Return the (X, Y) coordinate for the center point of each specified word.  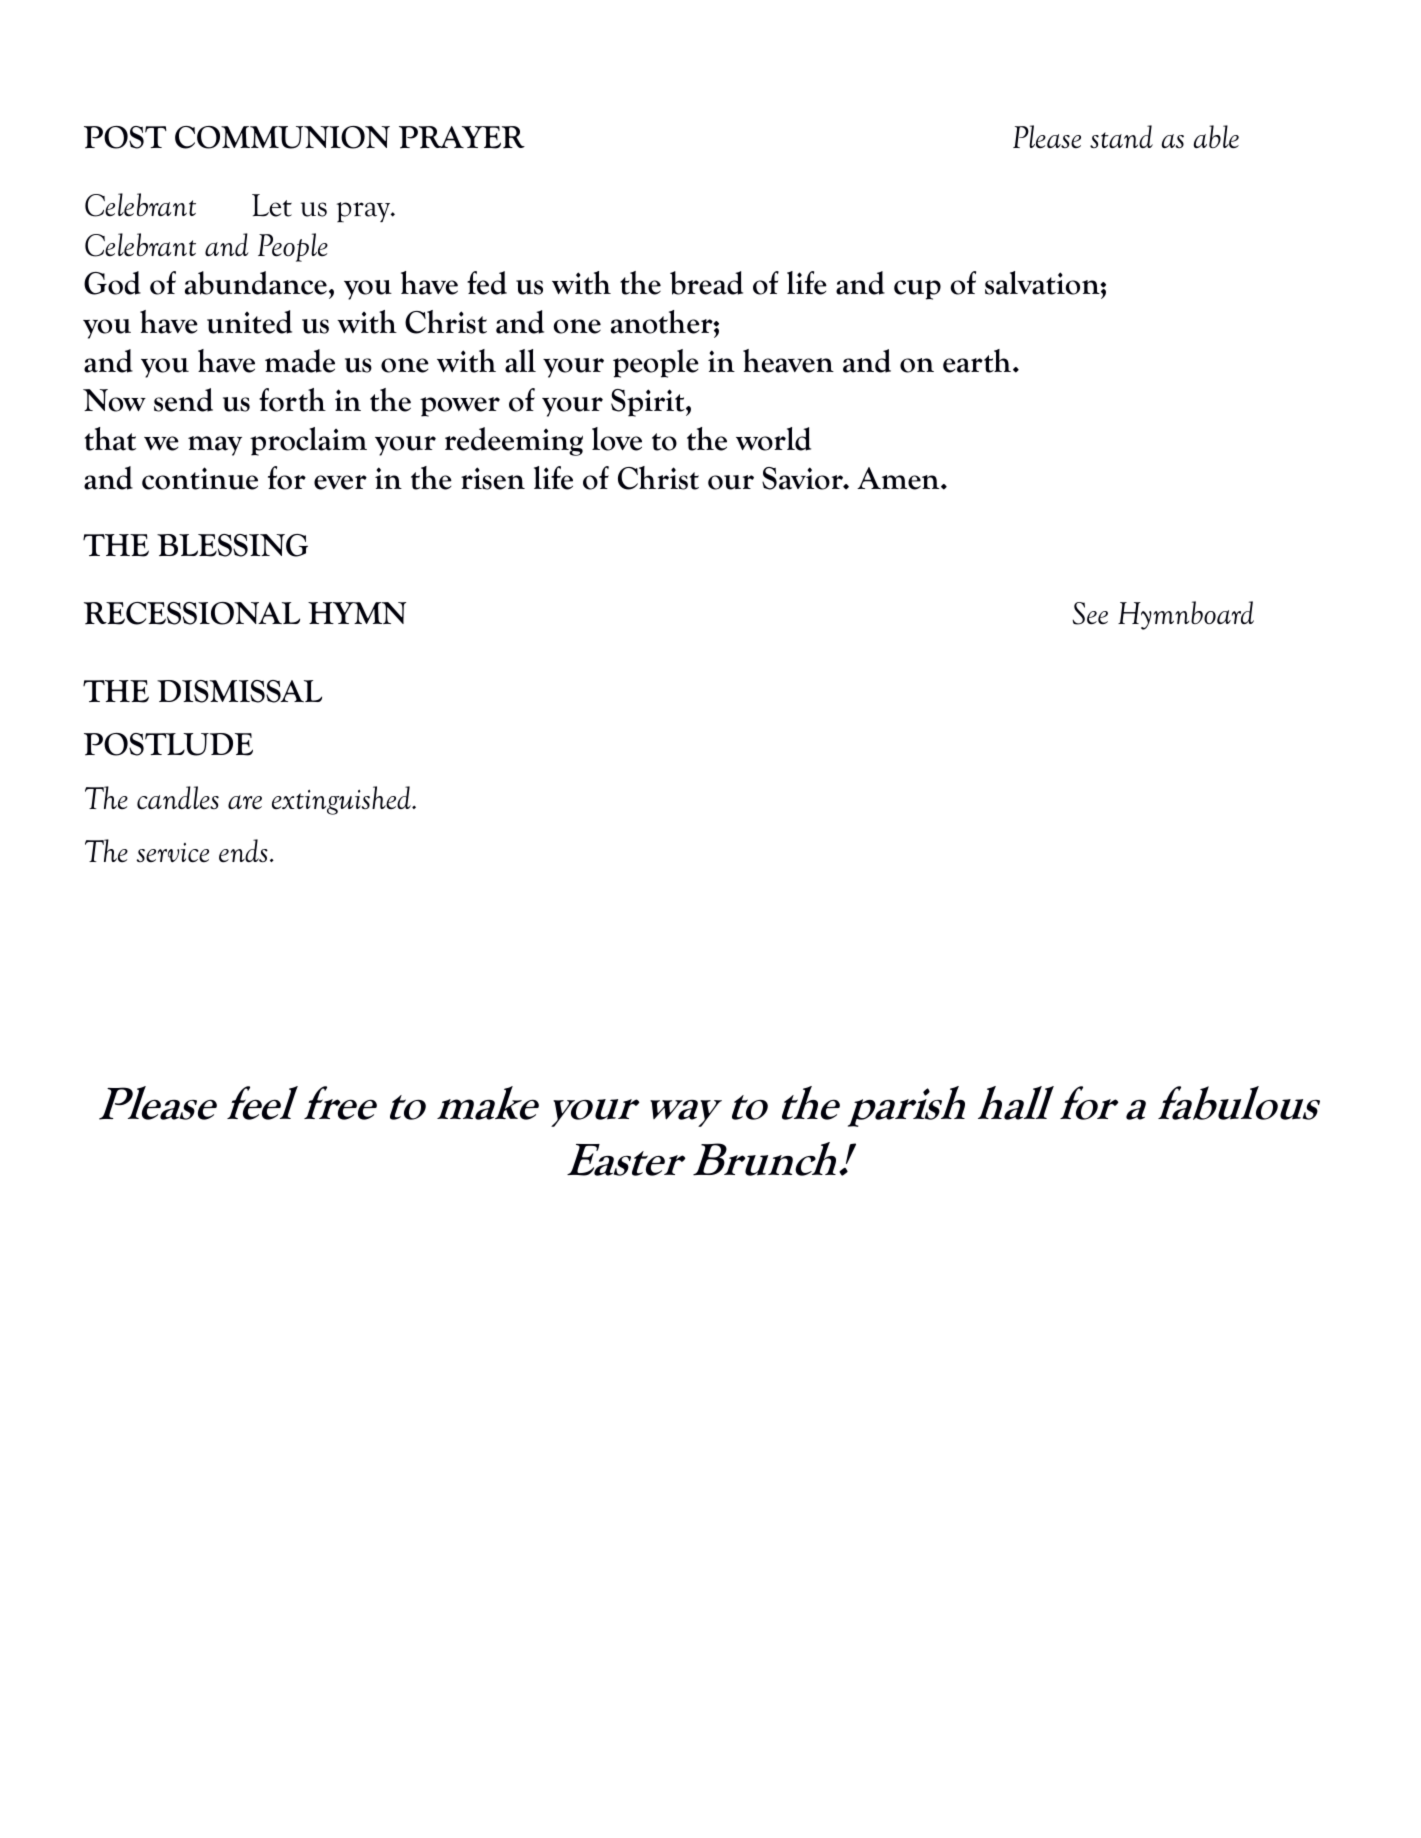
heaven (788, 361)
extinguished (342, 800)
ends (243, 851)
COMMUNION (282, 137)
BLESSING (232, 545)
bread (706, 283)
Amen (899, 478)
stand (1121, 136)
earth (978, 361)
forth (292, 400)
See (1090, 613)
